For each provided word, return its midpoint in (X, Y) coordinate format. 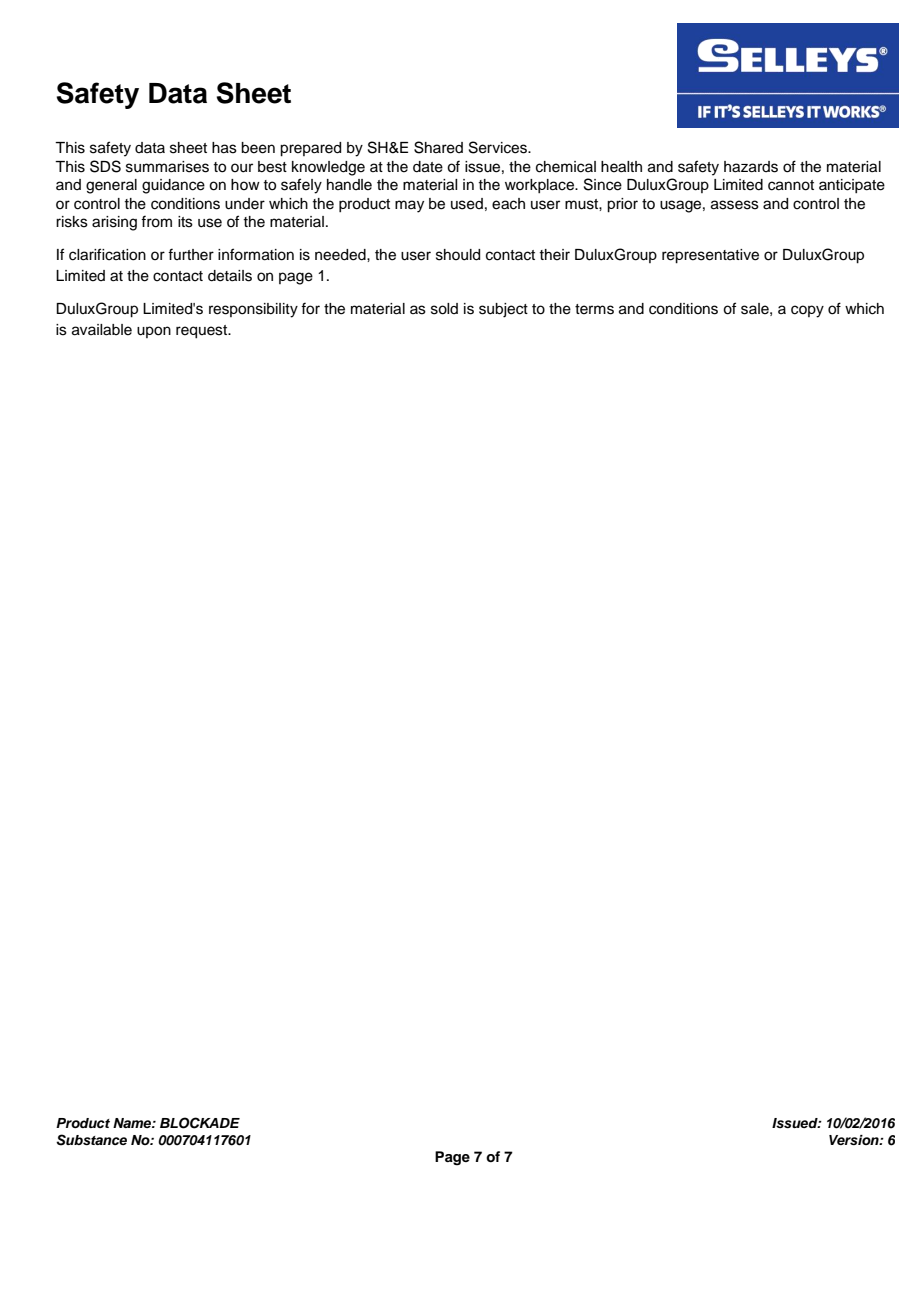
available (102, 330)
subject (503, 310)
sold (444, 309)
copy (807, 311)
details (230, 276)
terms (594, 309)
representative (710, 256)
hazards (751, 167)
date (428, 167)
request (203, 332)
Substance (91, 1140)
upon (154, 332)
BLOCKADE (200, 1123)
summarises (167, 167)
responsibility (253, 310)
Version (855, 1140)
